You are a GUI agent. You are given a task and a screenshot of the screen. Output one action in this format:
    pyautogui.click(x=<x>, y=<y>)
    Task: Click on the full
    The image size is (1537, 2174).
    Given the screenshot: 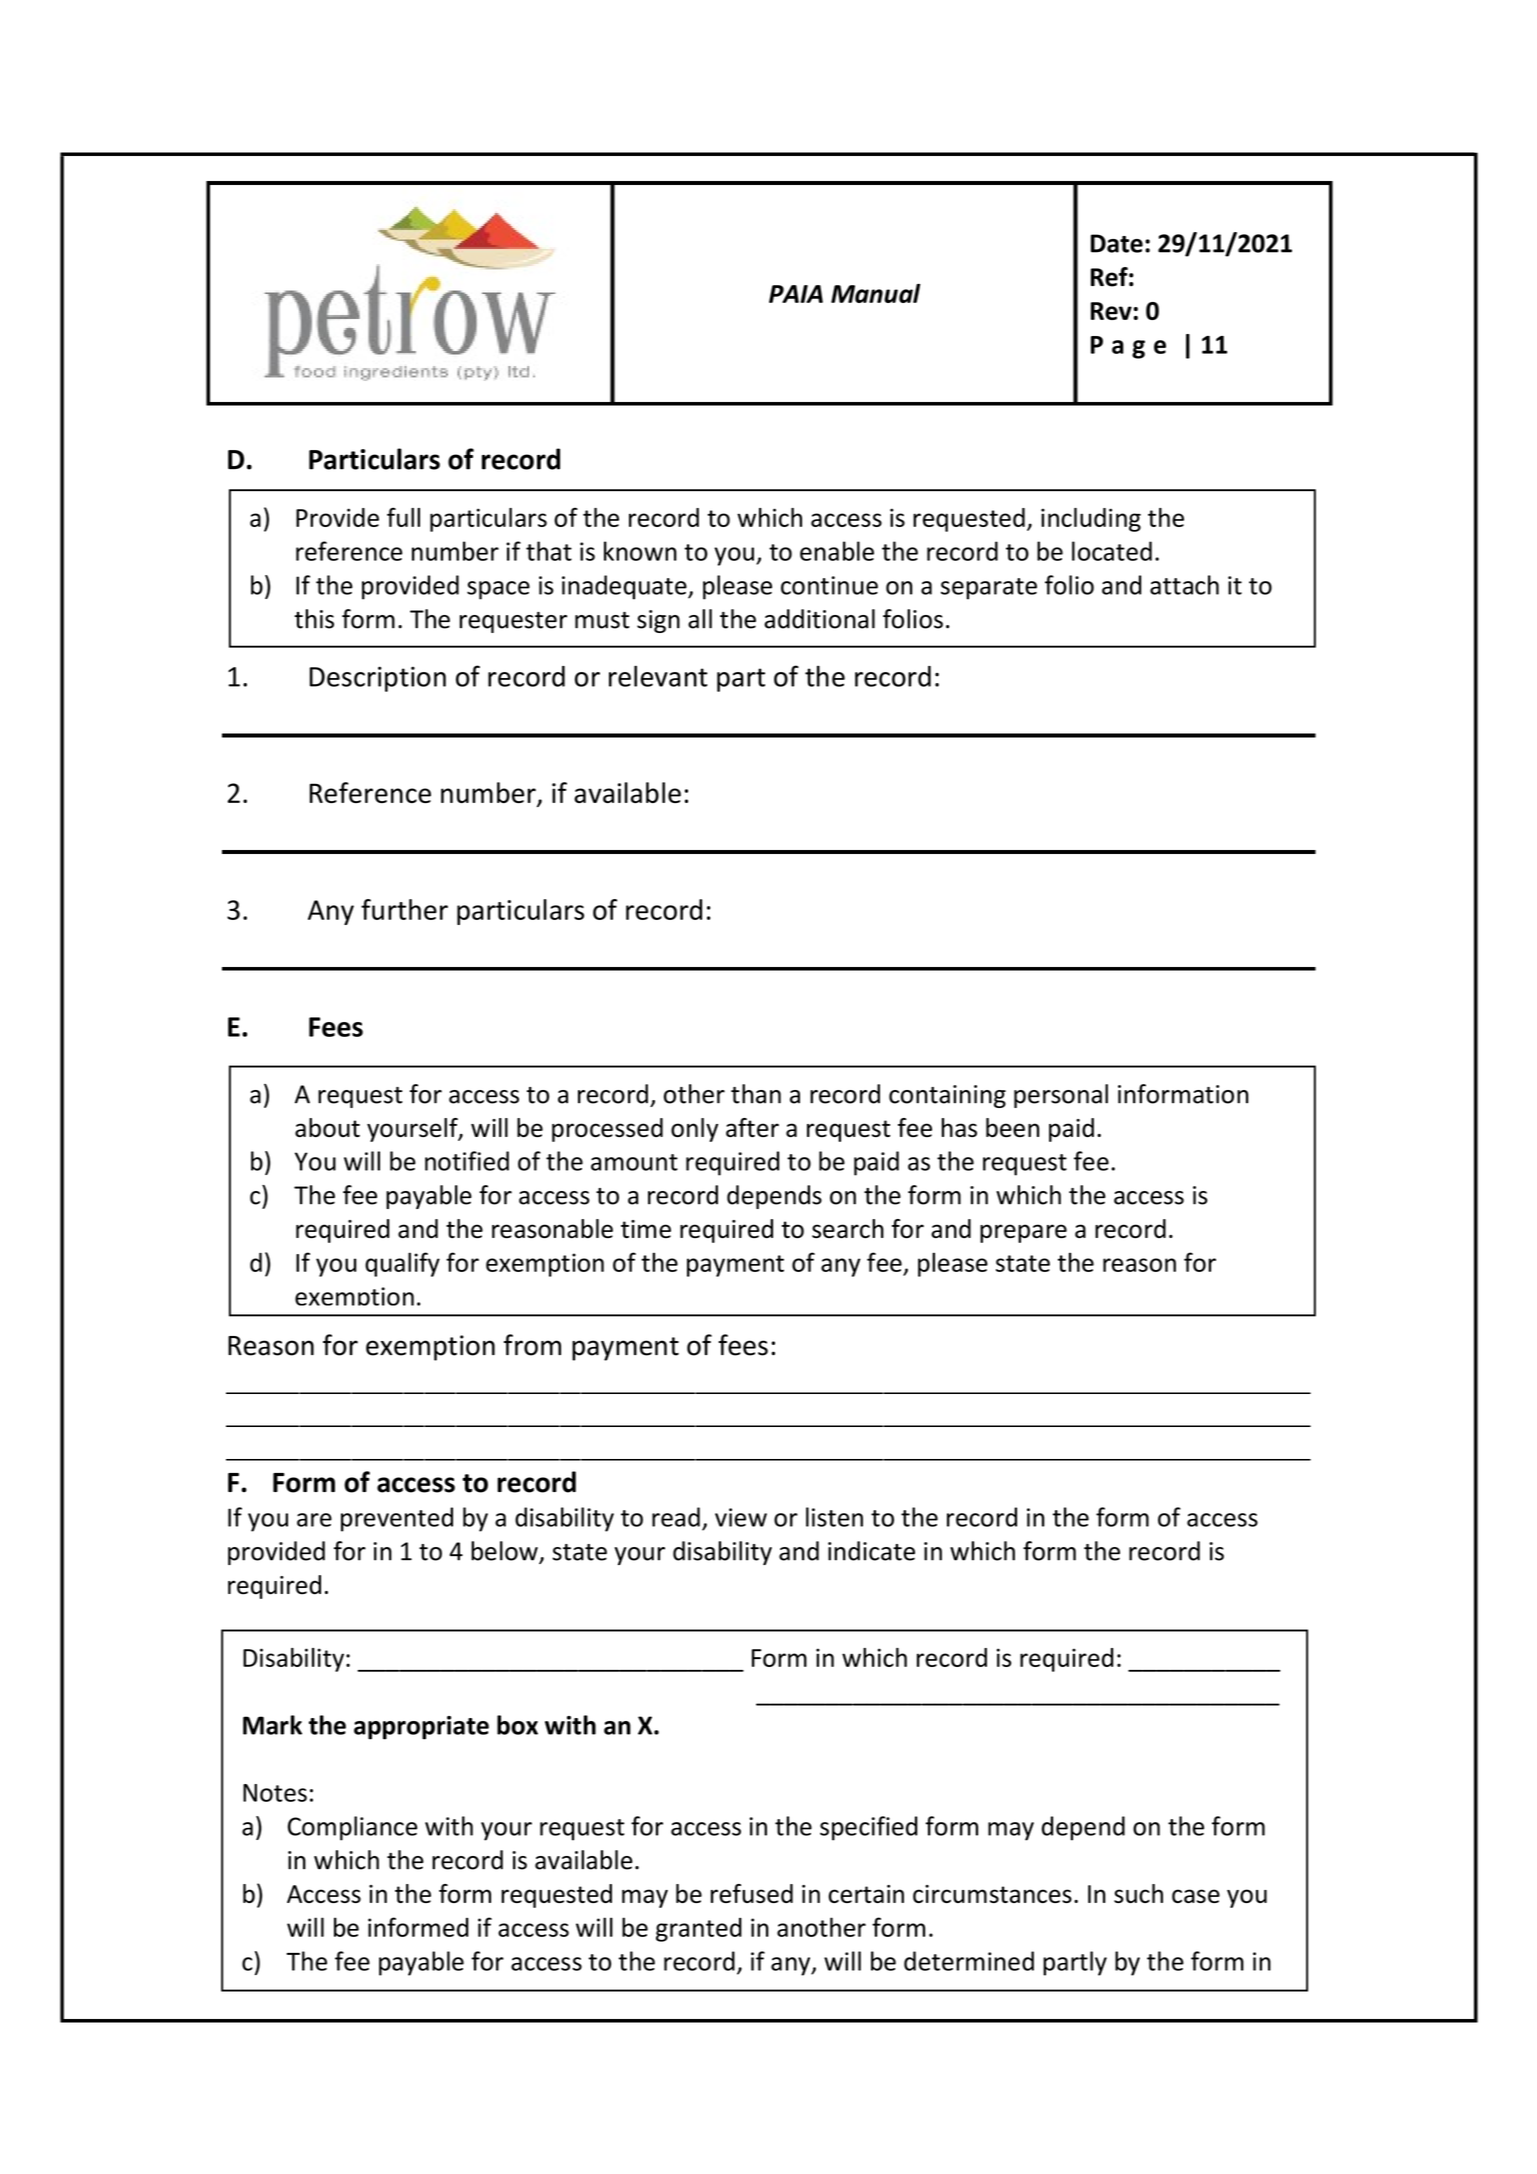 What is the action you would take?
    pyautogui.click(x=403, y=517)
